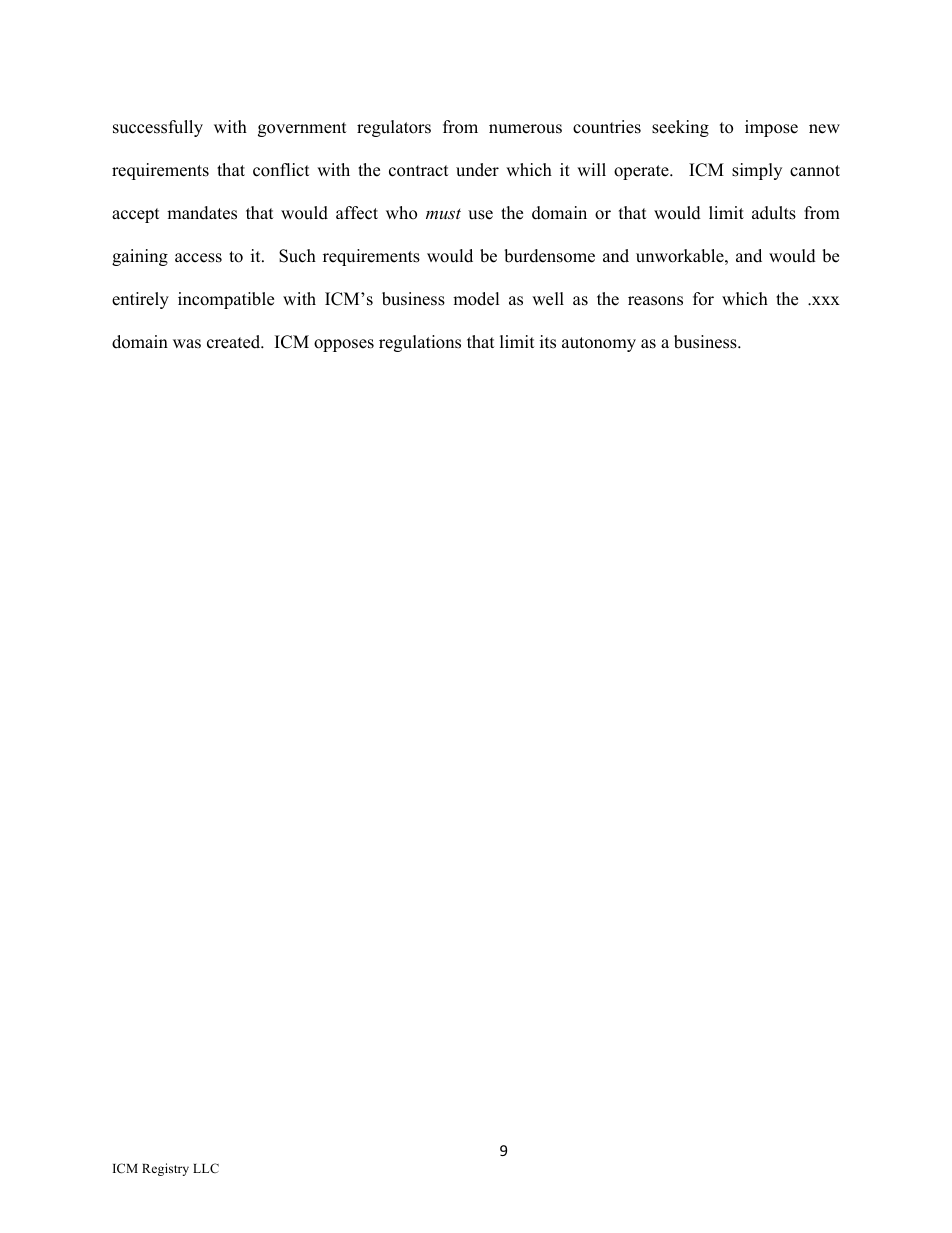  What do you see at coordinates (206, 1168) in the screenshot?
I see `LLC` at bounding box center [206, 1168].
